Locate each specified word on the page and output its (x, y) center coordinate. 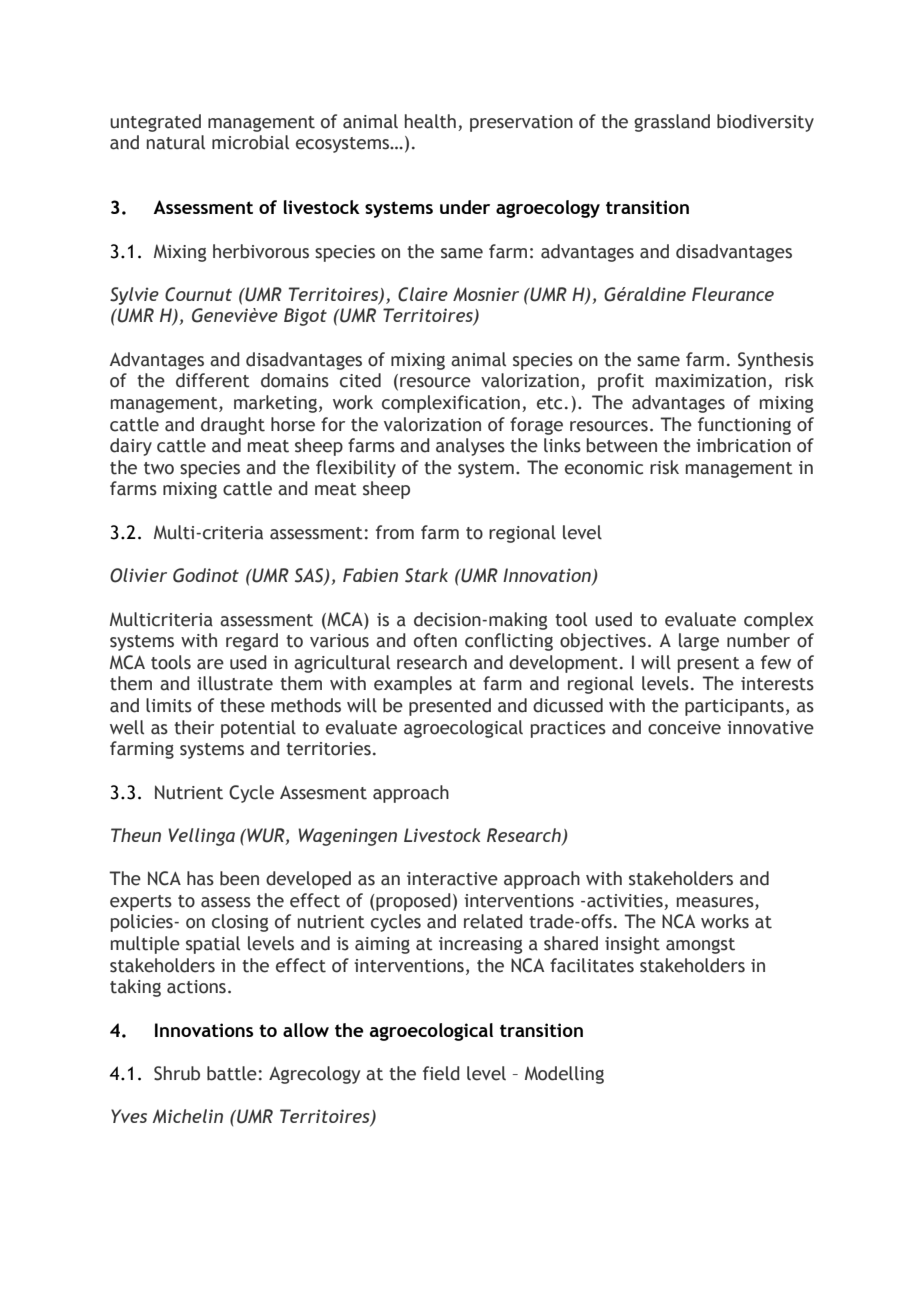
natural (176, 142)
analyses (470, 447)
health (430, 121)
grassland (672, 123)
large (699, 642)
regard (252, 642)
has (200, 878)
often (435, 640)
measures (716, 902)
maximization (711, 381)
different (213, 380)
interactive (452, 879)
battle (232, 1073)
